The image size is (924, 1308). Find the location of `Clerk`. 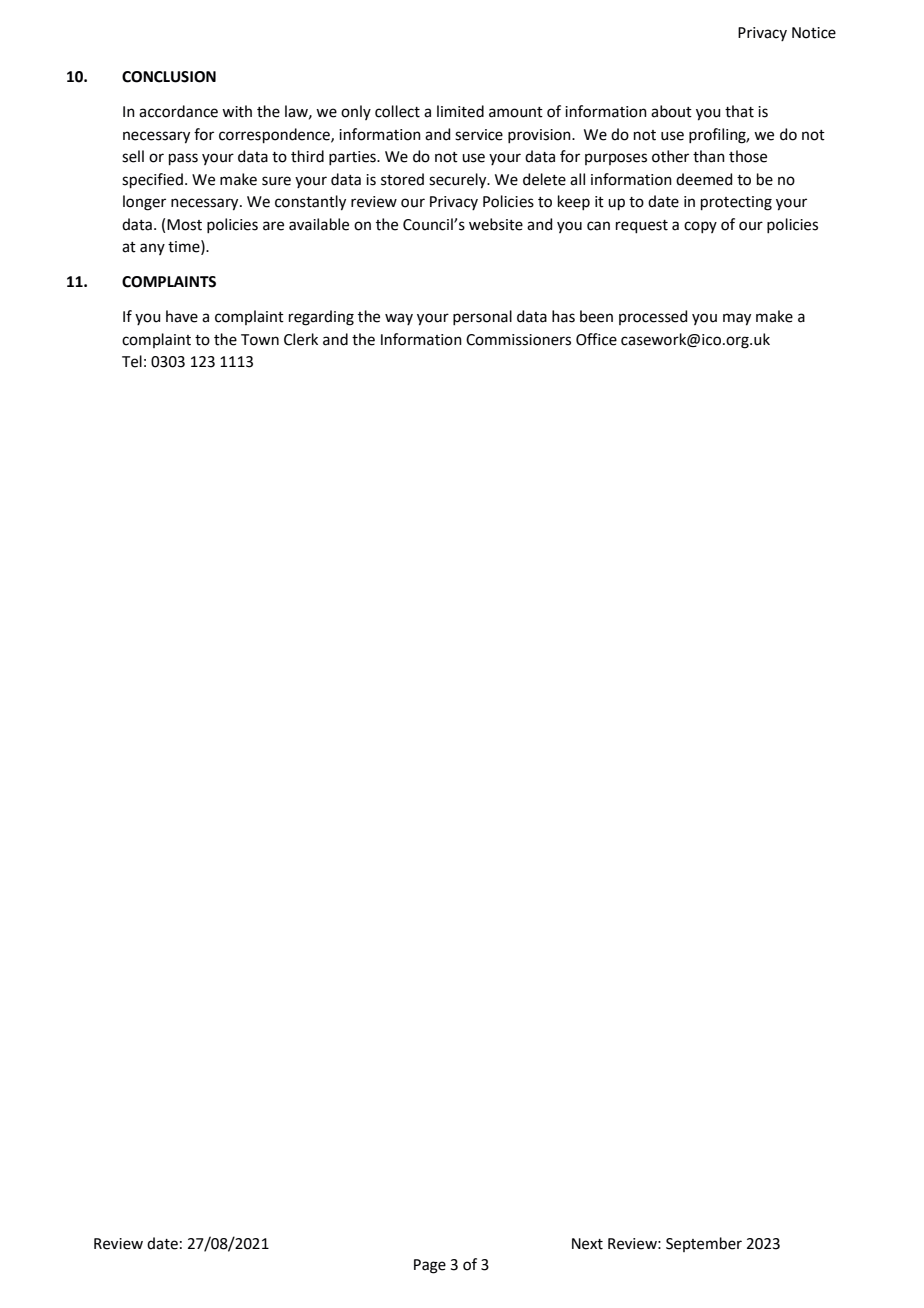

Clerk is located at coordinates (301, 339).
